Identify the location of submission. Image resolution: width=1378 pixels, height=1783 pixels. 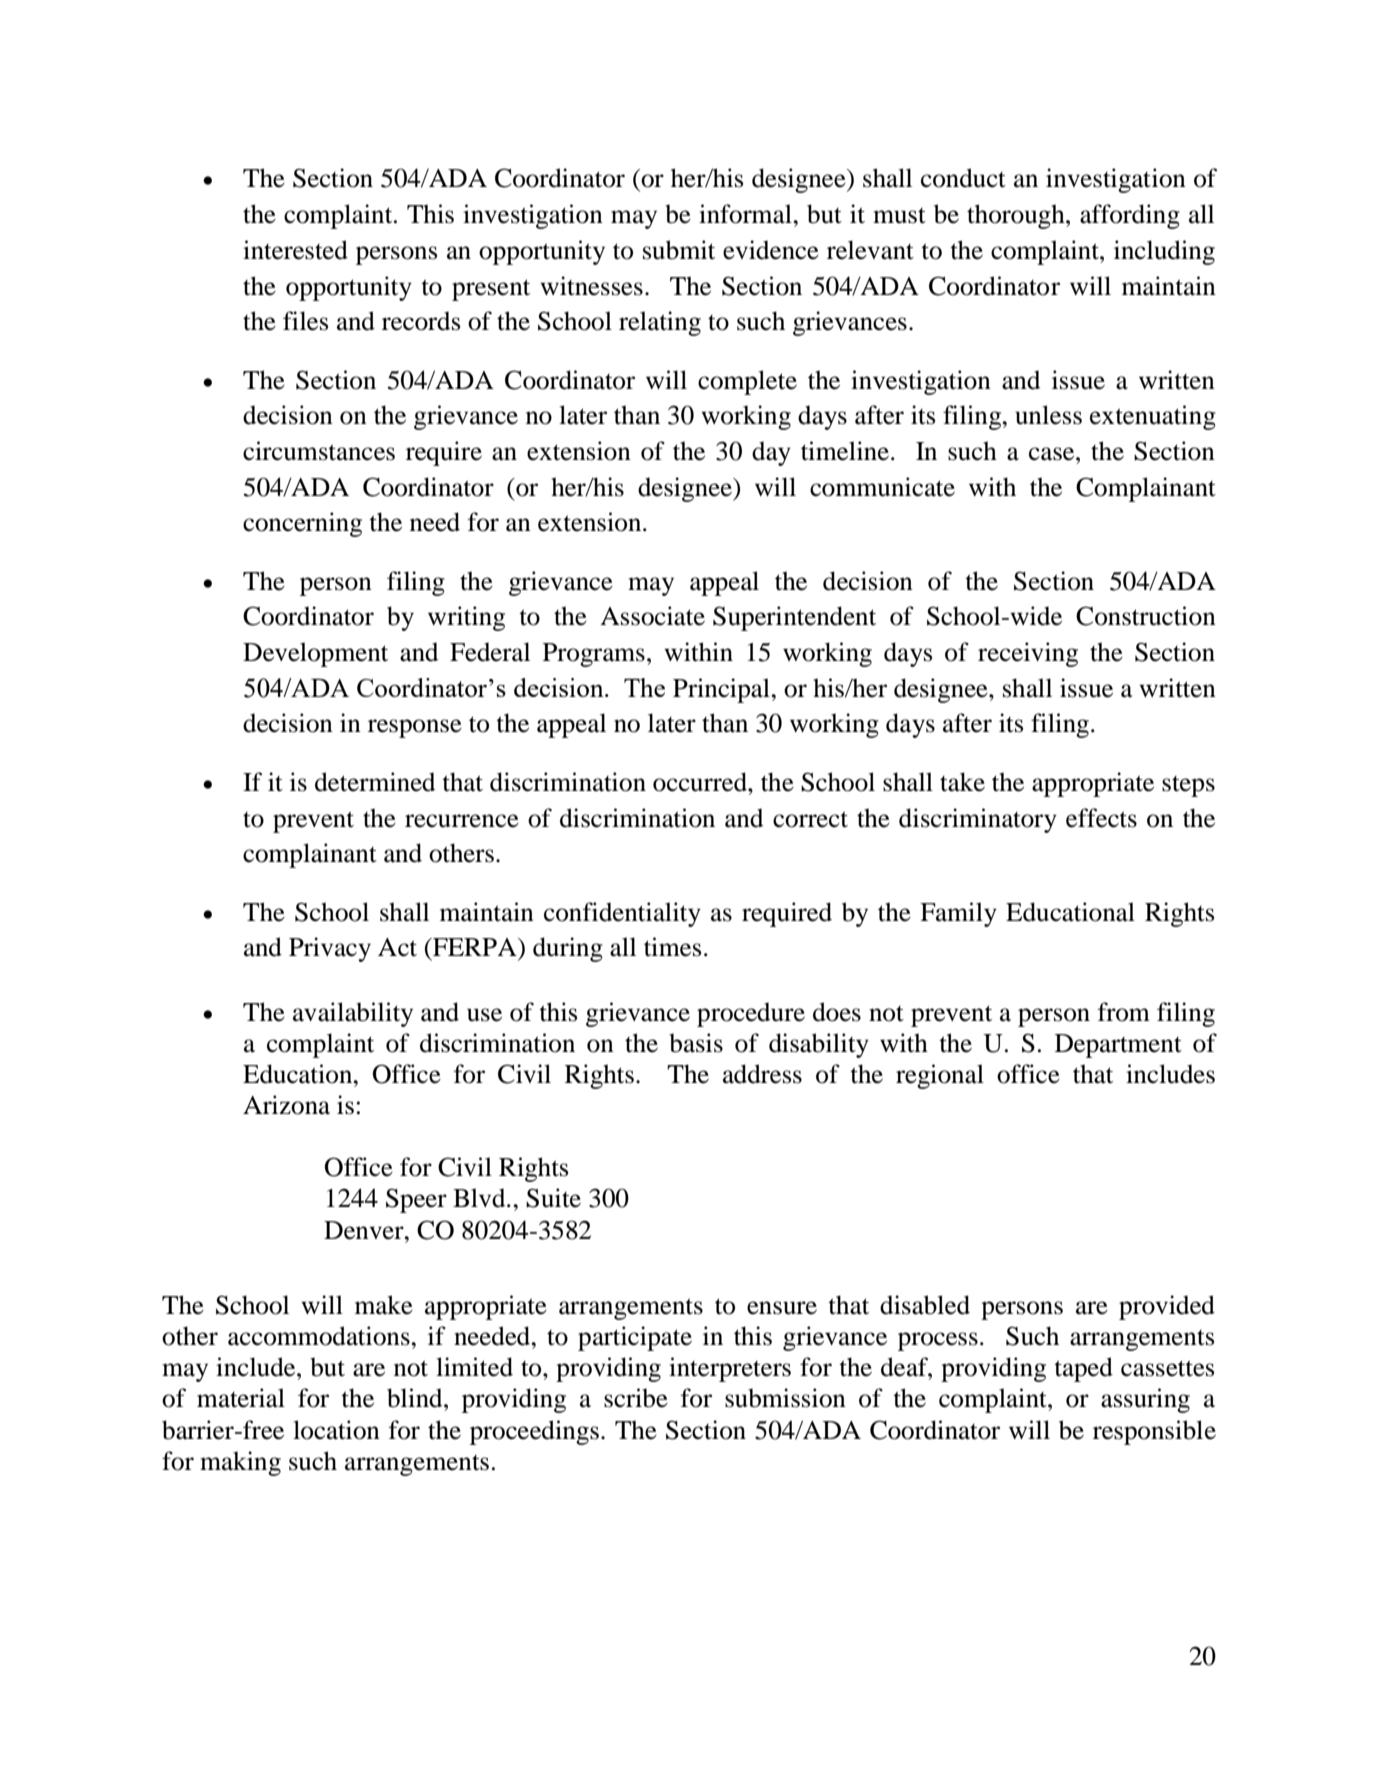
(785, 1398).
